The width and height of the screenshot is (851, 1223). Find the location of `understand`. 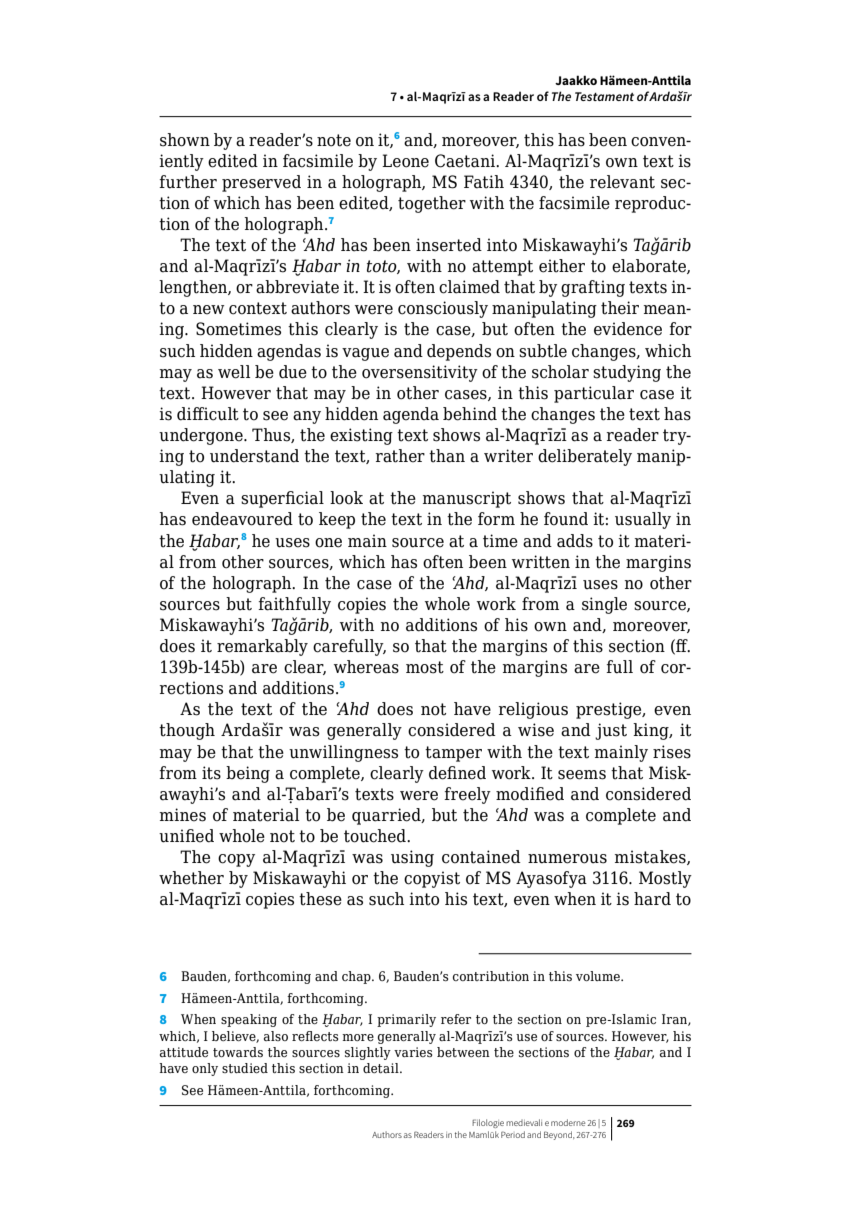

understand is located at coordinates (254, 456).
